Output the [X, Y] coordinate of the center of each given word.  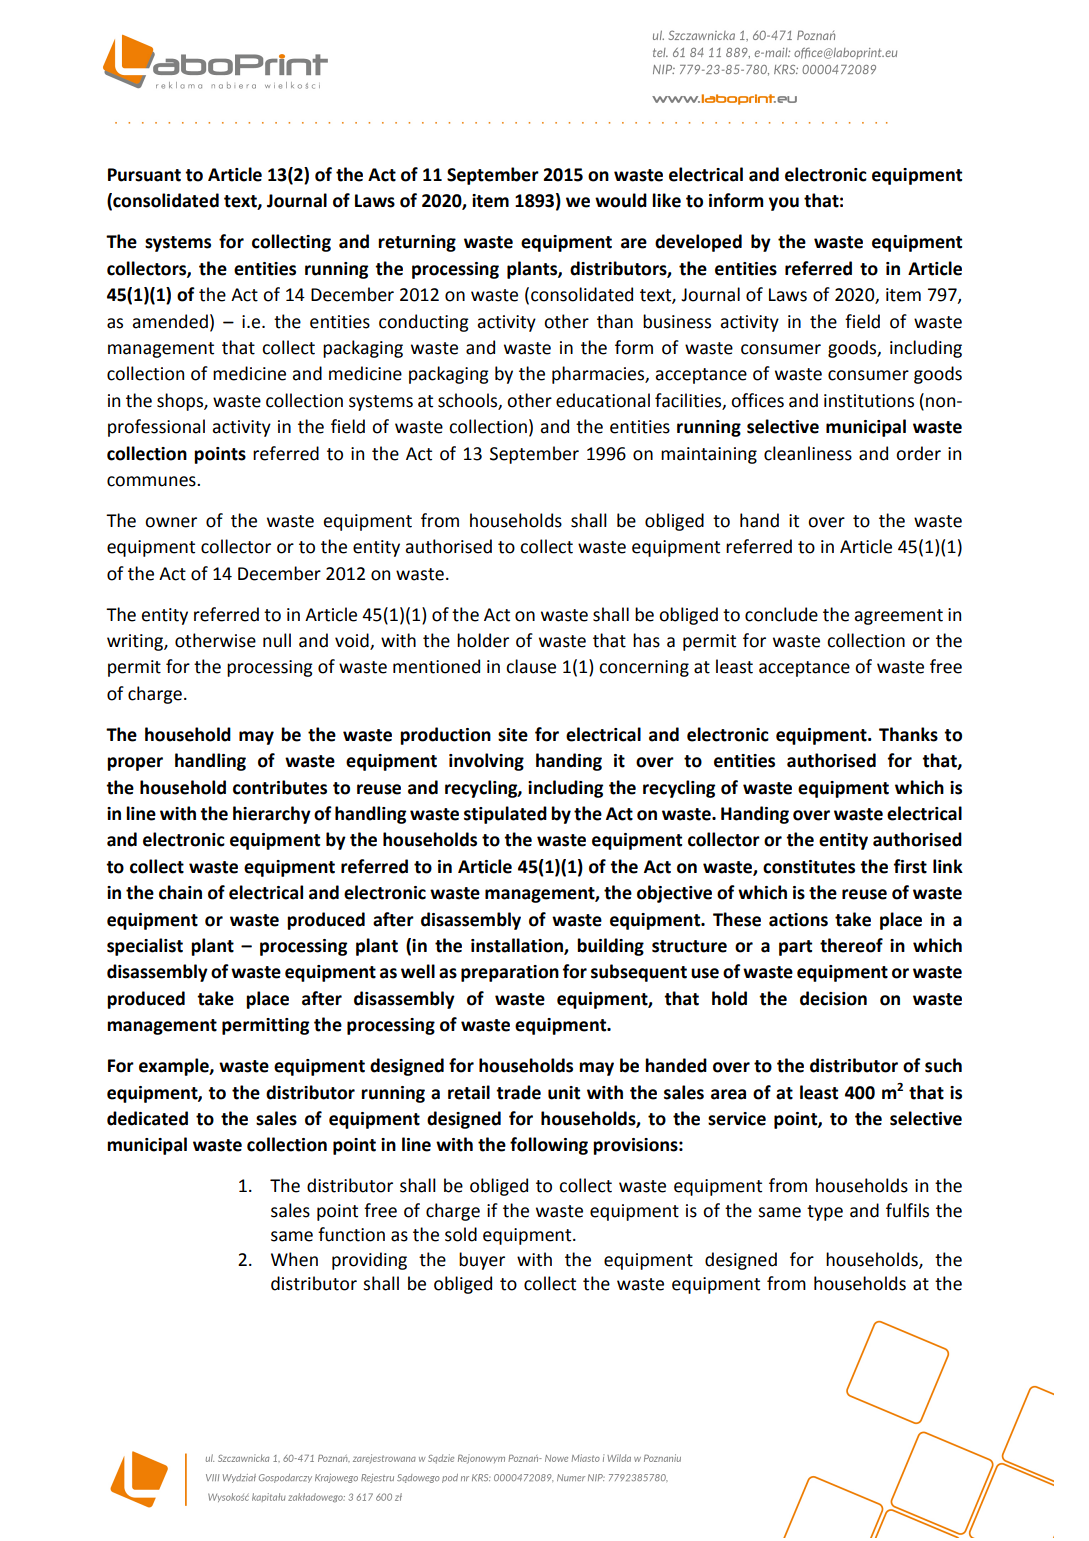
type [825, 1213]
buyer [482, 1261]
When [294, 1259]
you [784, 204]
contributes [280, 787]
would [621, 200]
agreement [898, 617]
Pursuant [144, 175]
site [513, 735]
